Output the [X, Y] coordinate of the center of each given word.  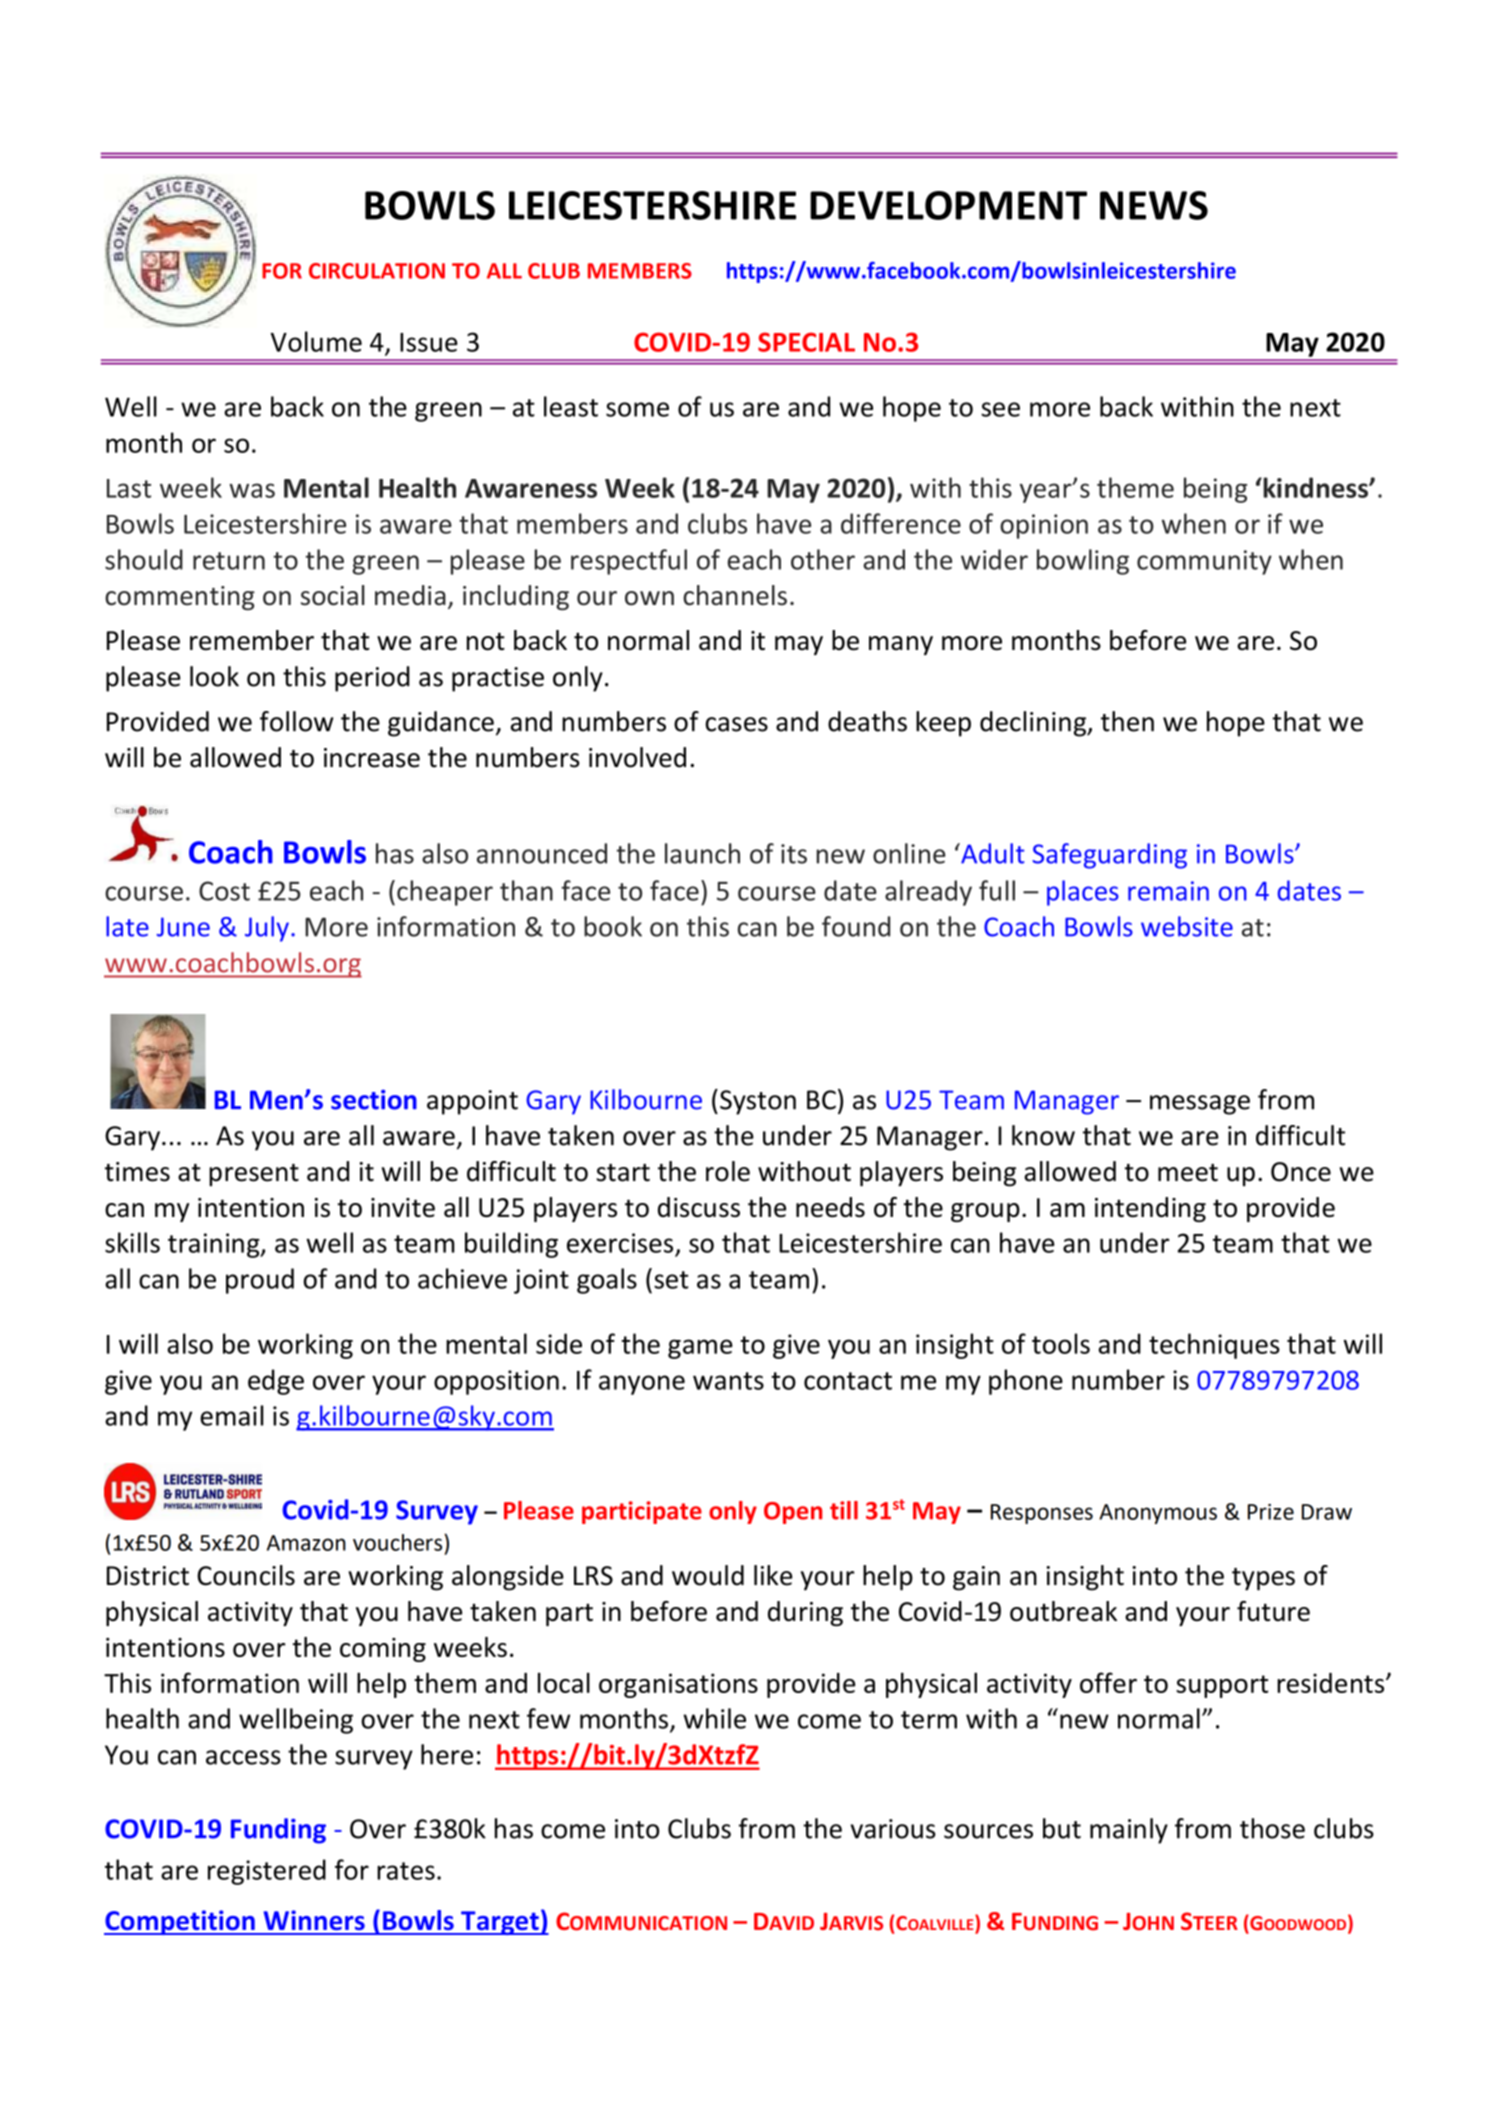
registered [267, 1872]
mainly [1129, 1831]
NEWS [1154, 205]
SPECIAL [806, 342]
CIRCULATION [377, 271]
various [893, 1829]
